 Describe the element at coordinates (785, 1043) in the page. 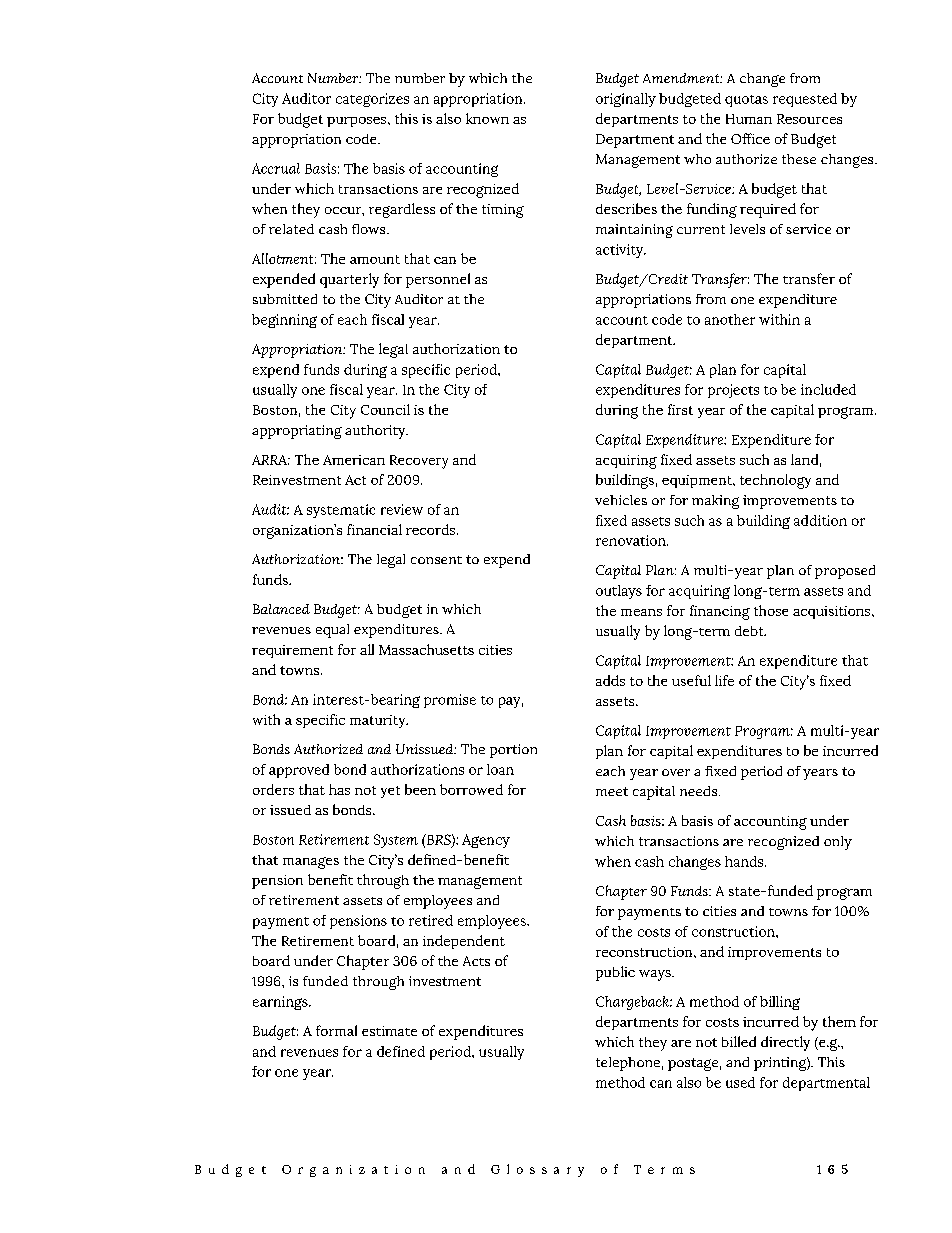

I see `directly` at that location.
